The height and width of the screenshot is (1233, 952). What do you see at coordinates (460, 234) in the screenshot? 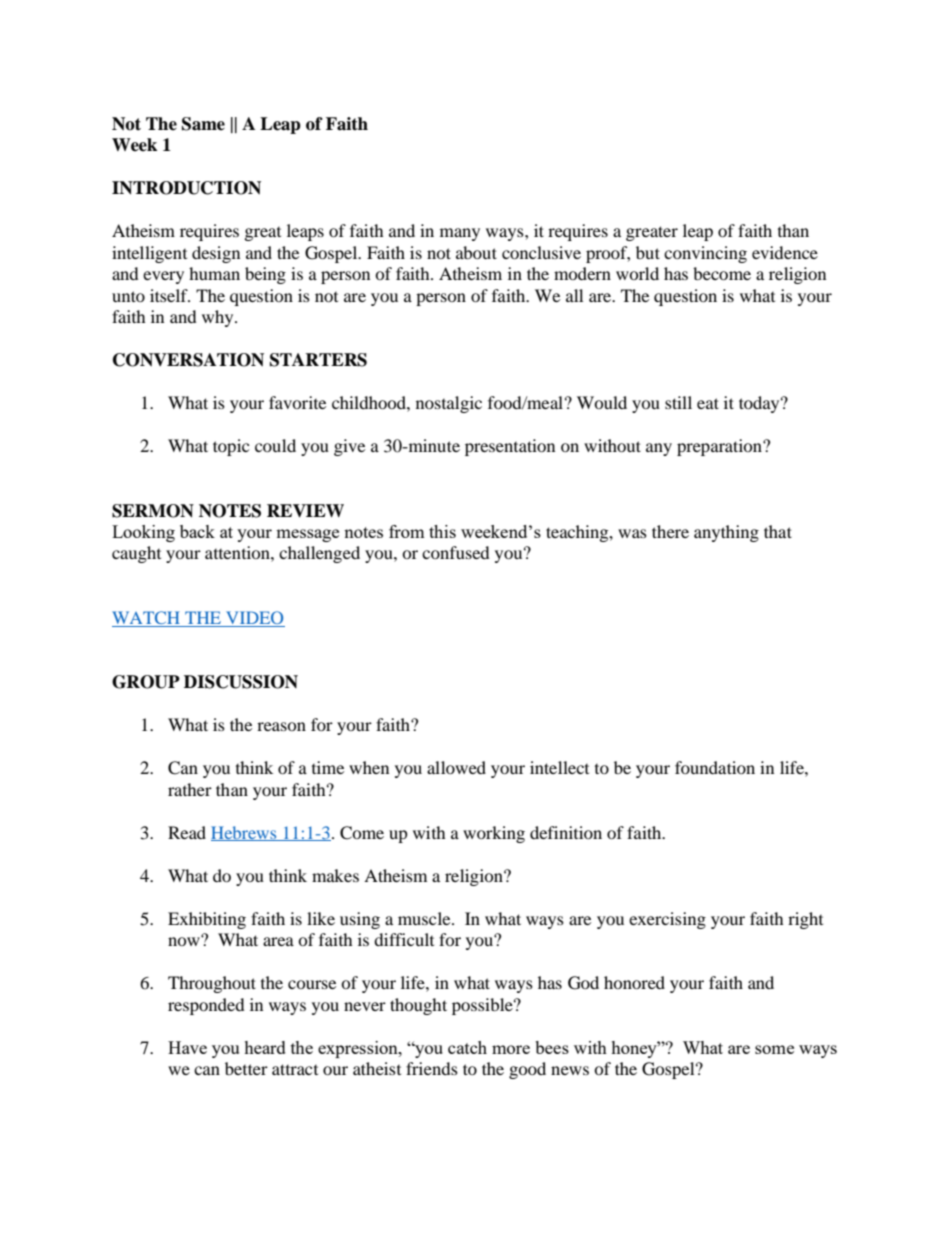
I see `many` at bounding box center [460, 234].
